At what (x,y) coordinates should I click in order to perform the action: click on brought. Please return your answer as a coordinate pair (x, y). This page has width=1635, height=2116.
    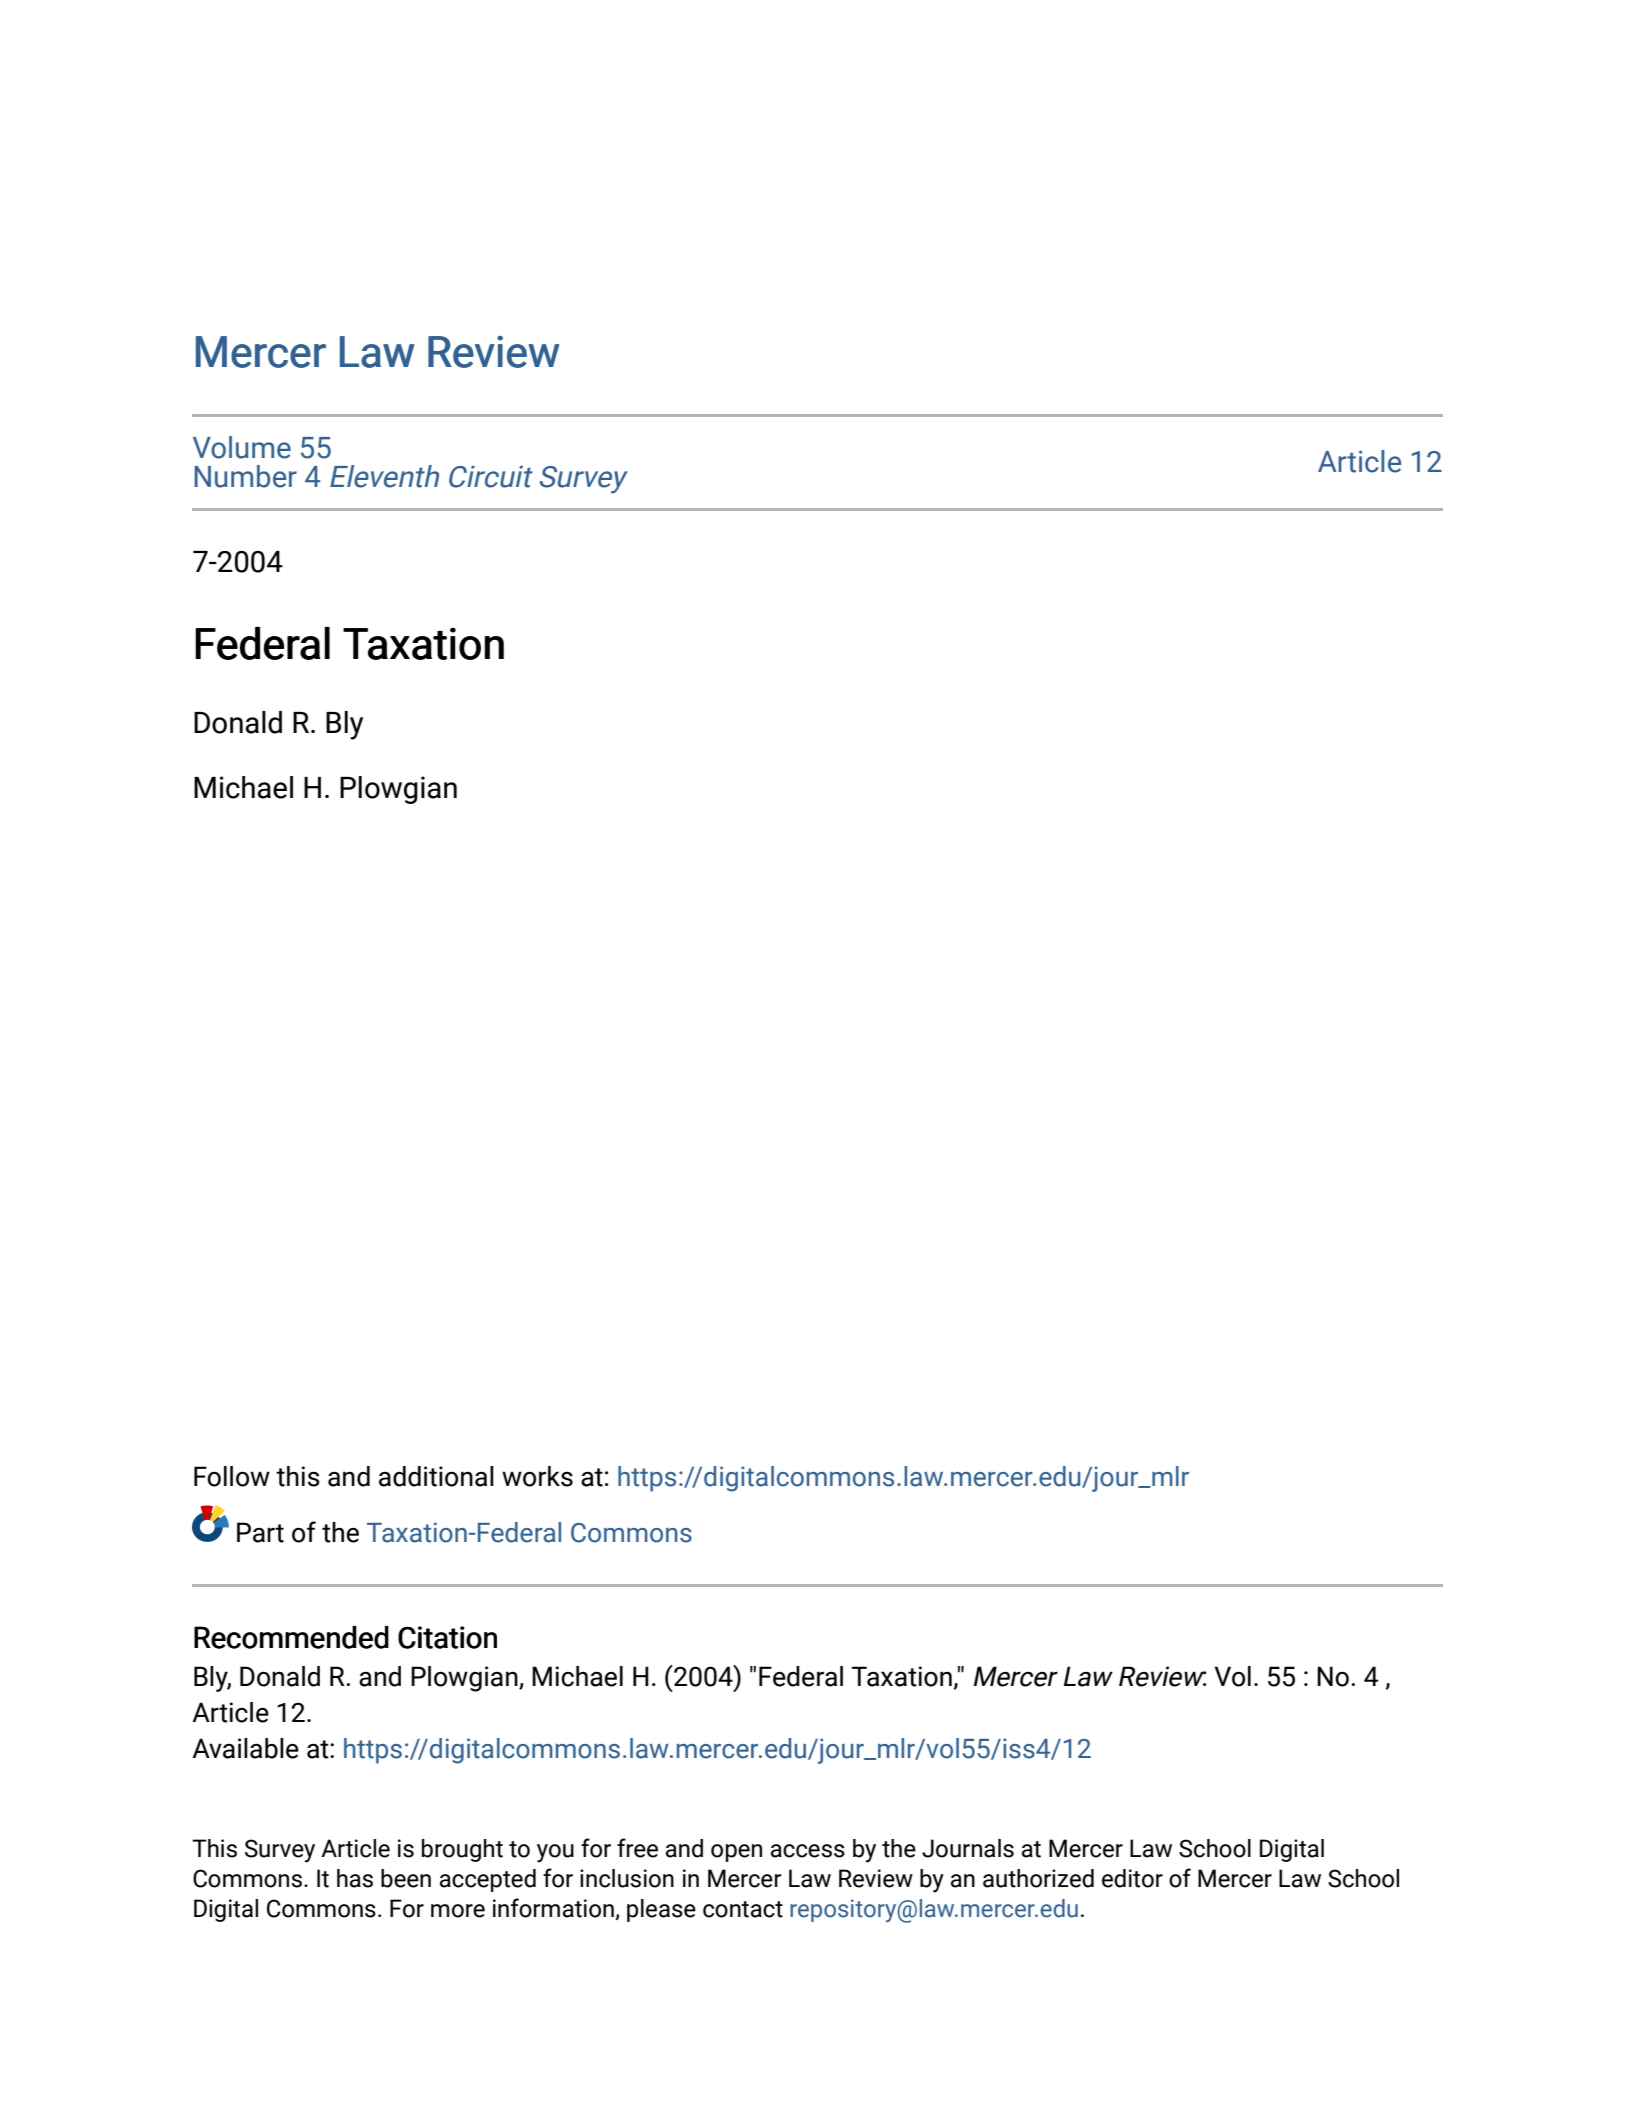
    Looking at the image, I should click on (462, 1850).
